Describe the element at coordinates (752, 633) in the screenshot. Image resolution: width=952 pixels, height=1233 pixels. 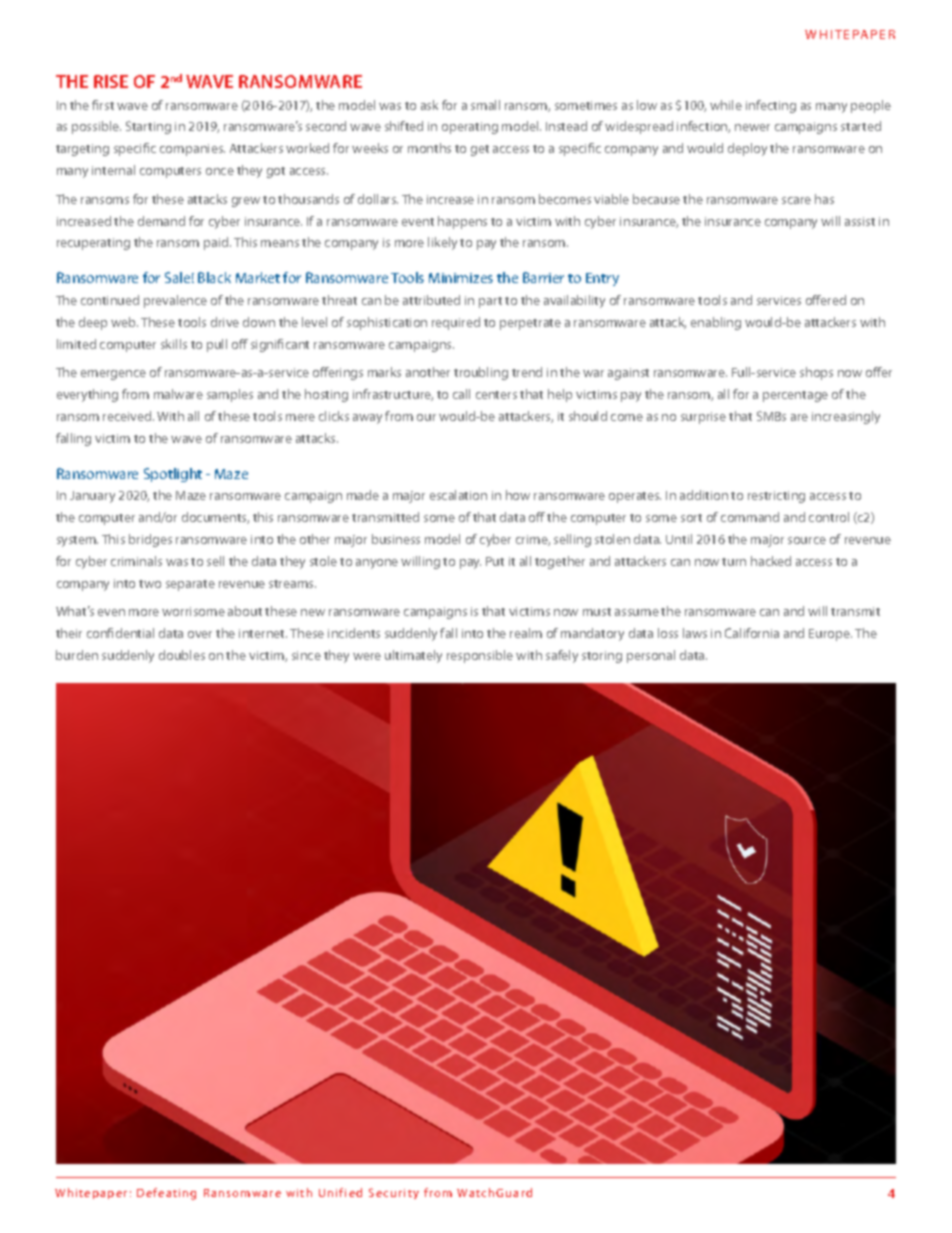
I see `California` at that location.
